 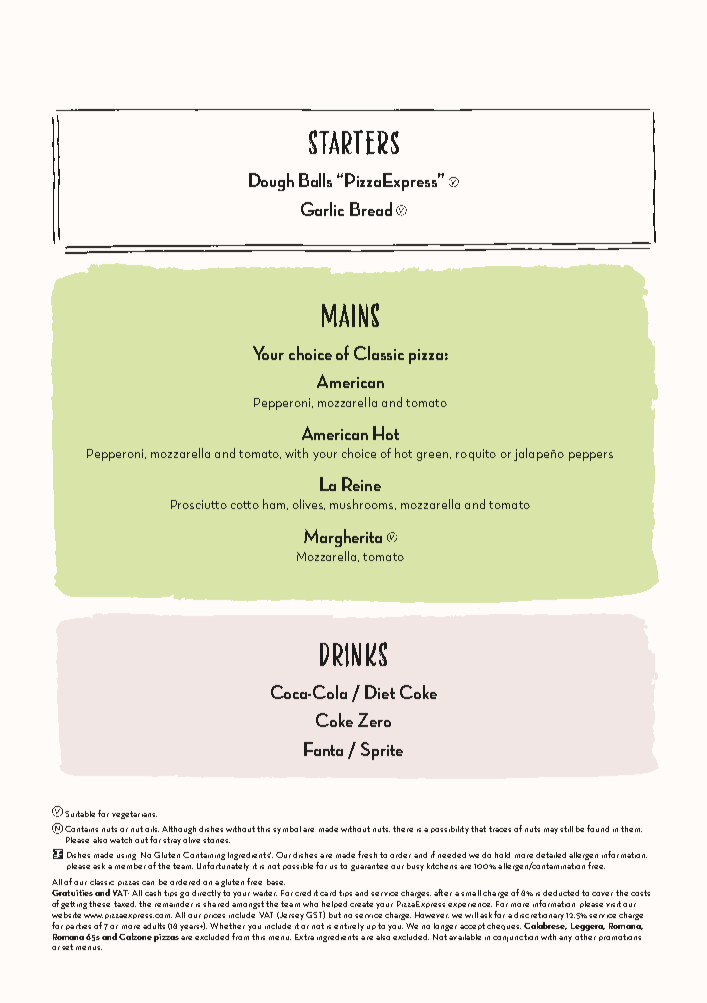 What do you see at coordinates (154, 926) in the image?
I see `adults` at bounding box center [154, 926].
